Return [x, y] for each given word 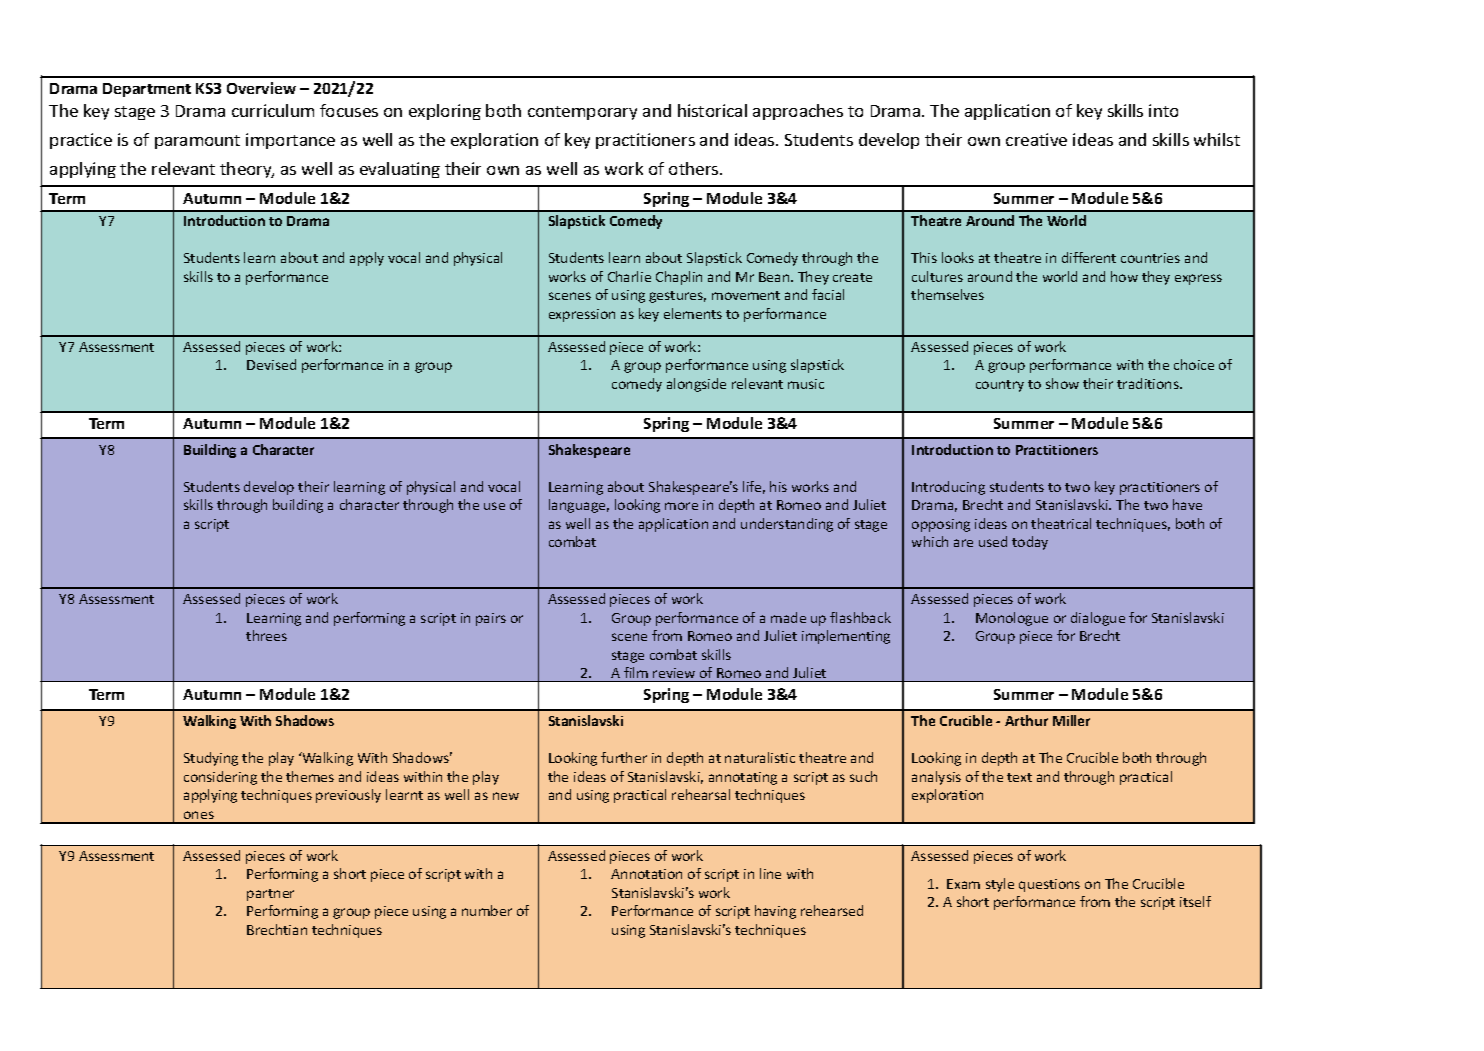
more [681, 506]
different [1089, 257]
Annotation [646, 874]
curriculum [273, 110]
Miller [1071, 720]
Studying [211, 759]
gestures [677, 297]
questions [1049, 885]
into [1163, 110]
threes [266, 635]
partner [270, 895]
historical [712, 110]
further [624, 757]
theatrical [1061, 523]
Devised [271, 364]
